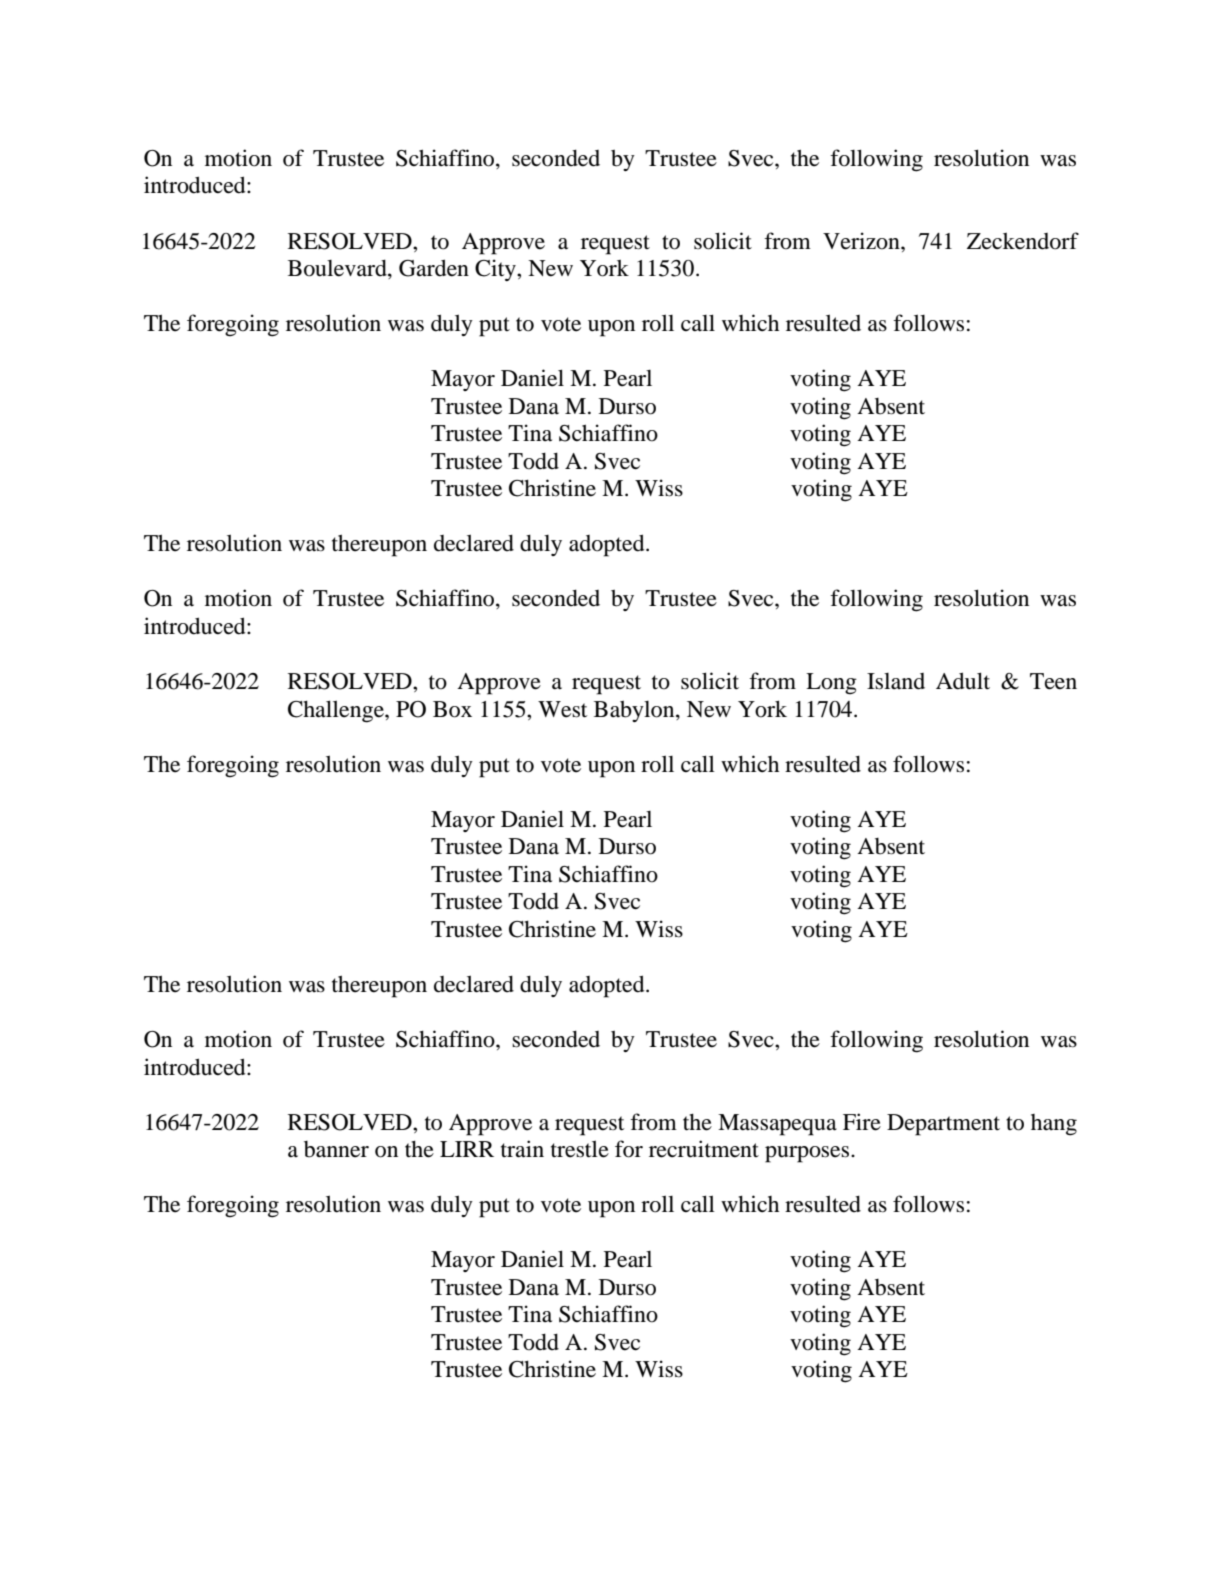  What do you see at coordinates (704, 1149) in the document?
I see `recruitment` at bounding box center [704, 1149].
